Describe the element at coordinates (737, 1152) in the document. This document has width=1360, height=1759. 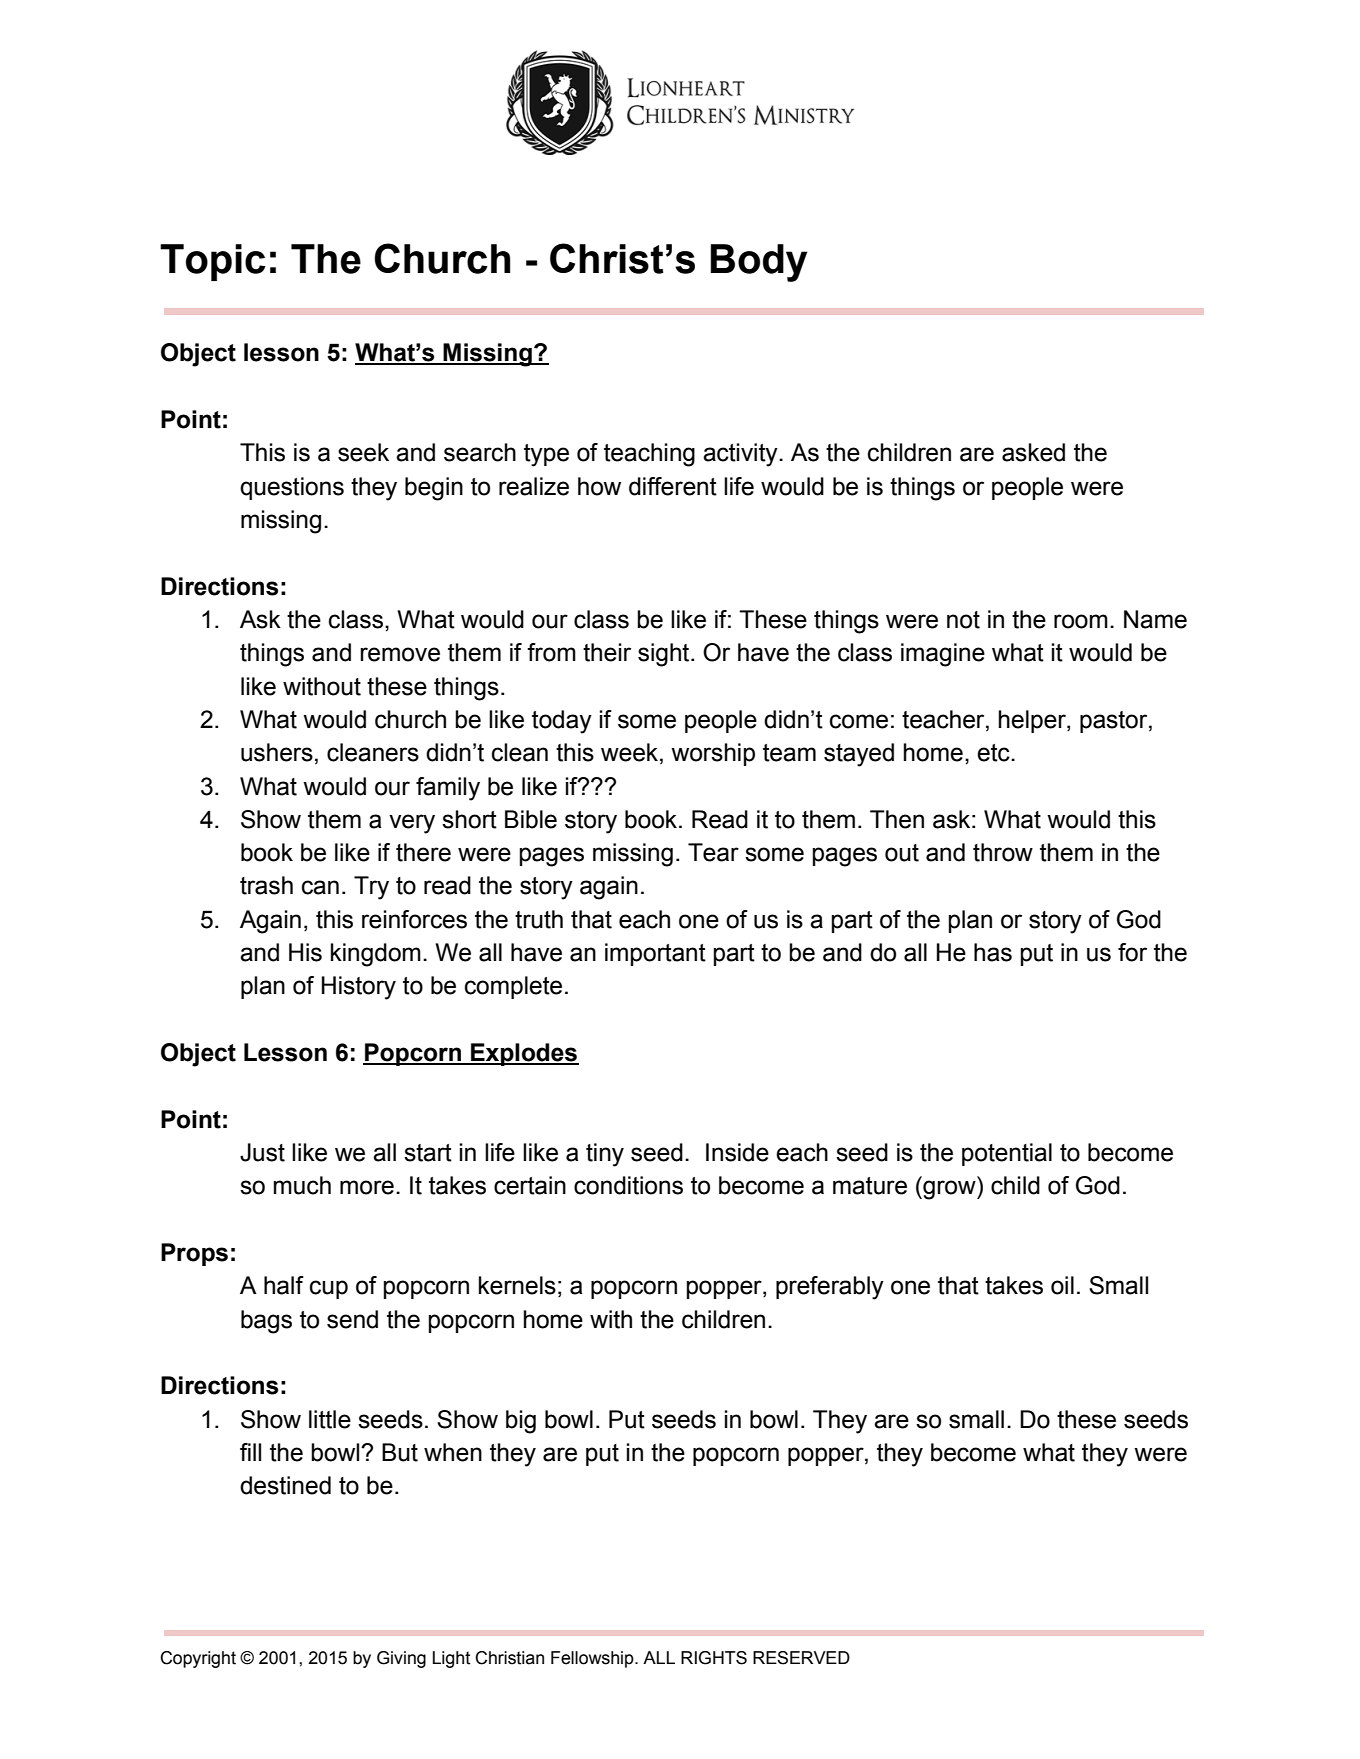
I see `Inside` at that location.
